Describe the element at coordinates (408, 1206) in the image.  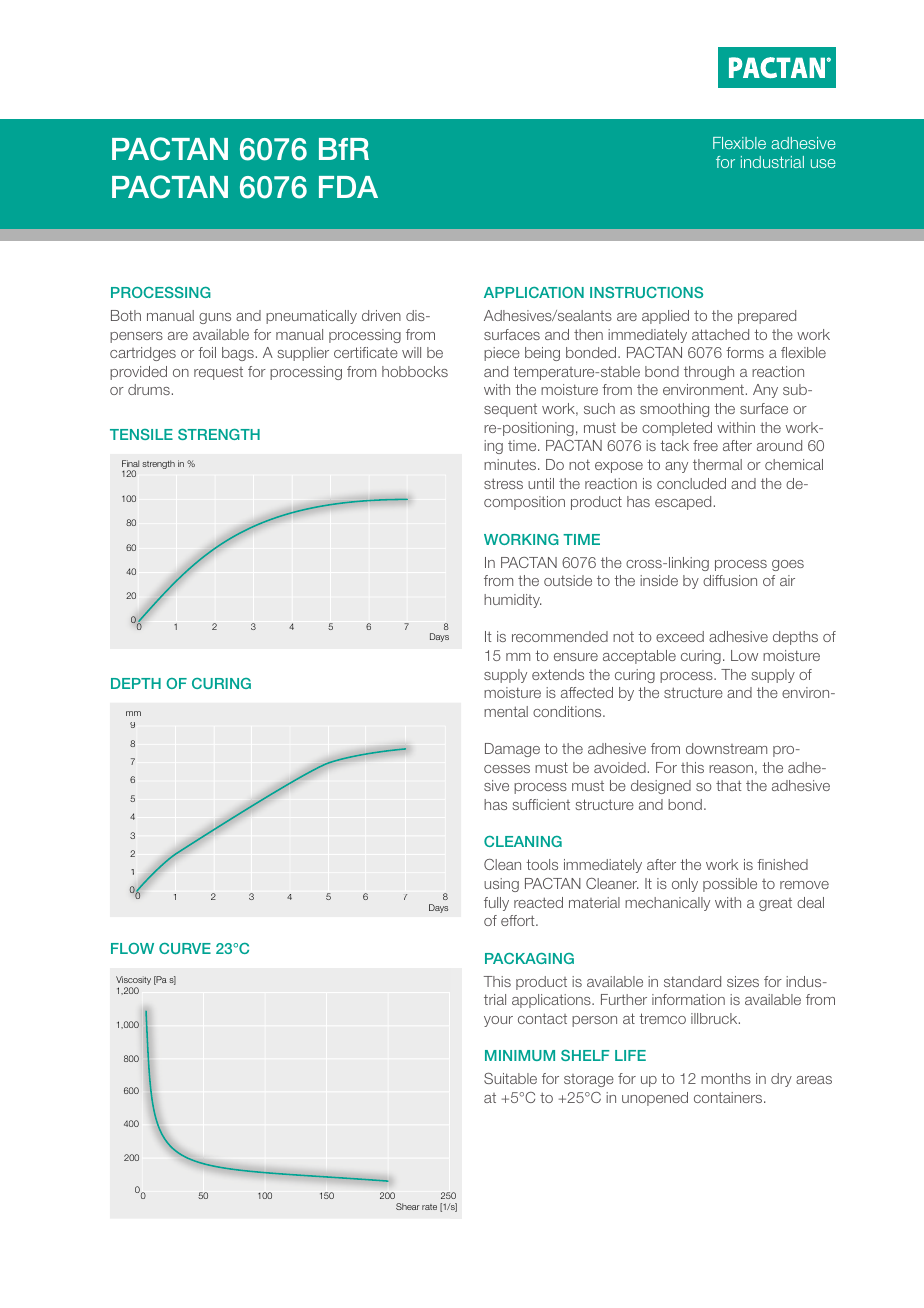
I see `Shear` at that location.
